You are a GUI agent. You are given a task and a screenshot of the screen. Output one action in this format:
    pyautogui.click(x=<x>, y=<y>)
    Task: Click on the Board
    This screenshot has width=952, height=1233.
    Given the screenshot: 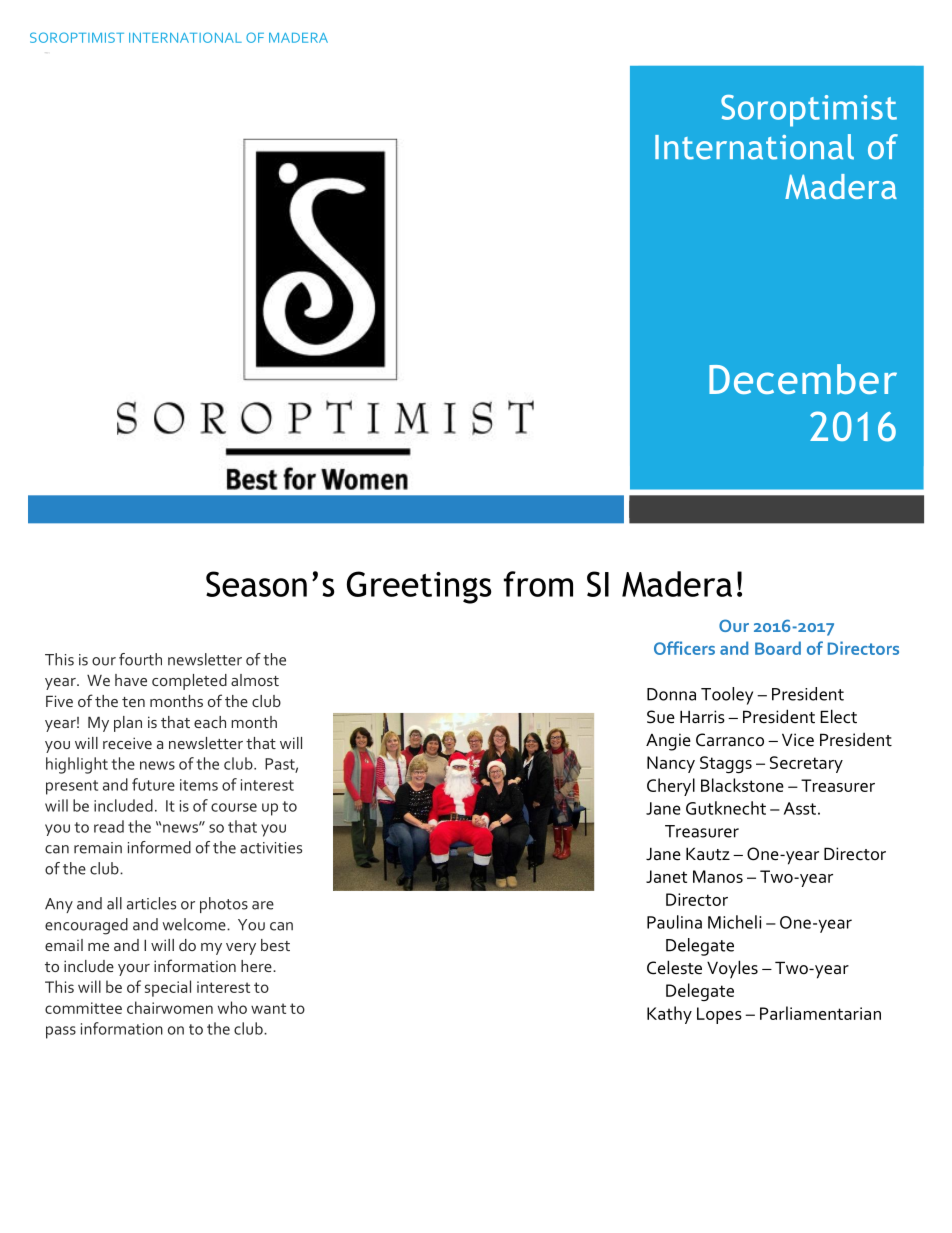 What is the action you would take?
    pyautogui.click(x=778, y=648)
